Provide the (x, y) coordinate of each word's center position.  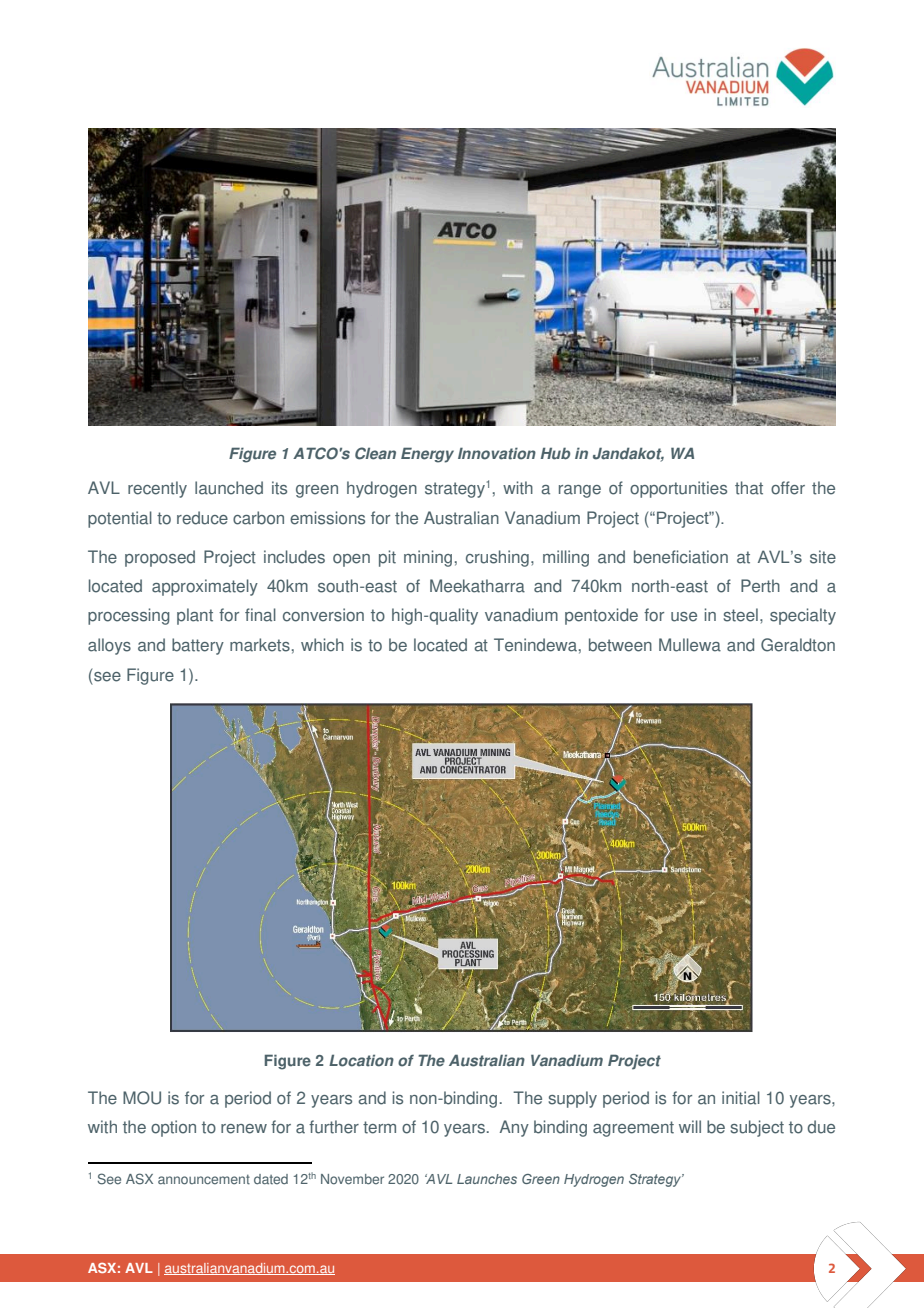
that (749, 488)
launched (229, 488)
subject (757, 1128)
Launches (487, 1179)
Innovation (497, 453)
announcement (204, 1180)
